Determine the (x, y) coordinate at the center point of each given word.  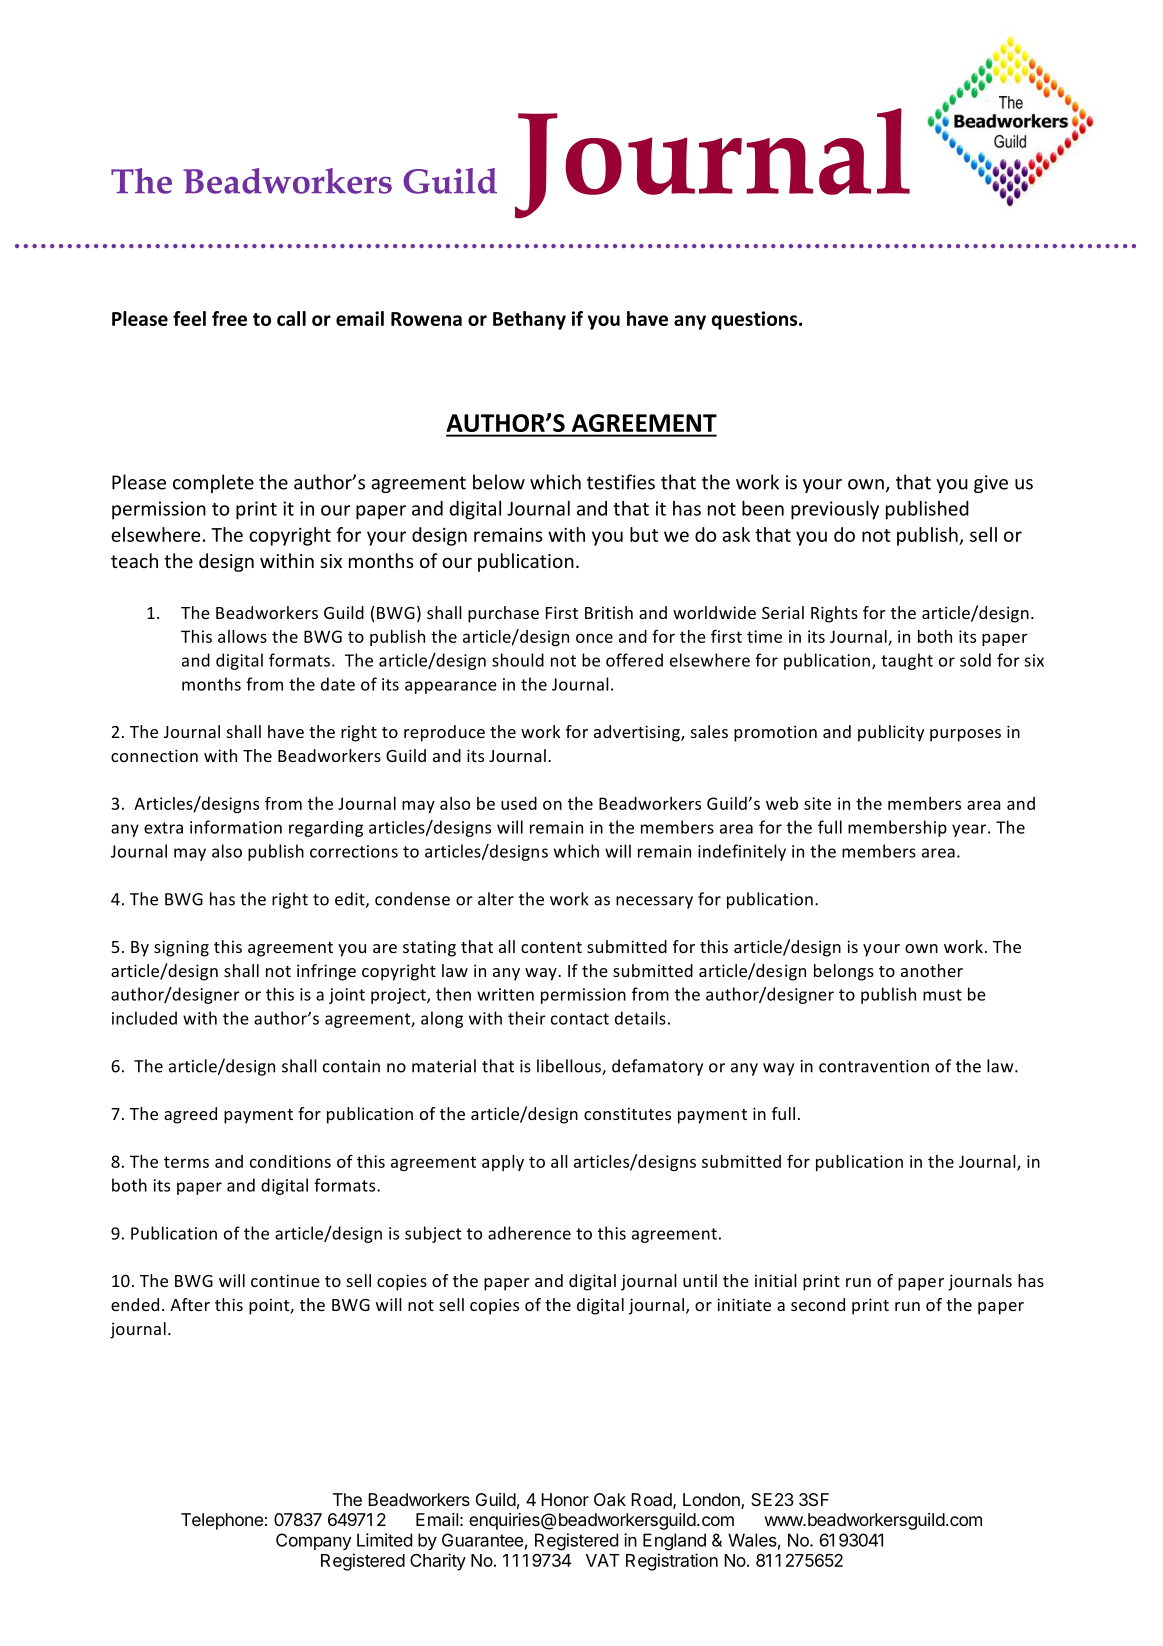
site (817, 803)
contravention (874, 1066)
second (818, 1304)
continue (285, 1280)
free (229, 318)
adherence (529, 1233)
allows (242, 636)
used (519, 803)
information (236, 827)
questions (756, 320)
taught (907, 661)
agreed (190, 1115)
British (609, 612)
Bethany (529, 320)
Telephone (222, 1521)
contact (580, 1019)
